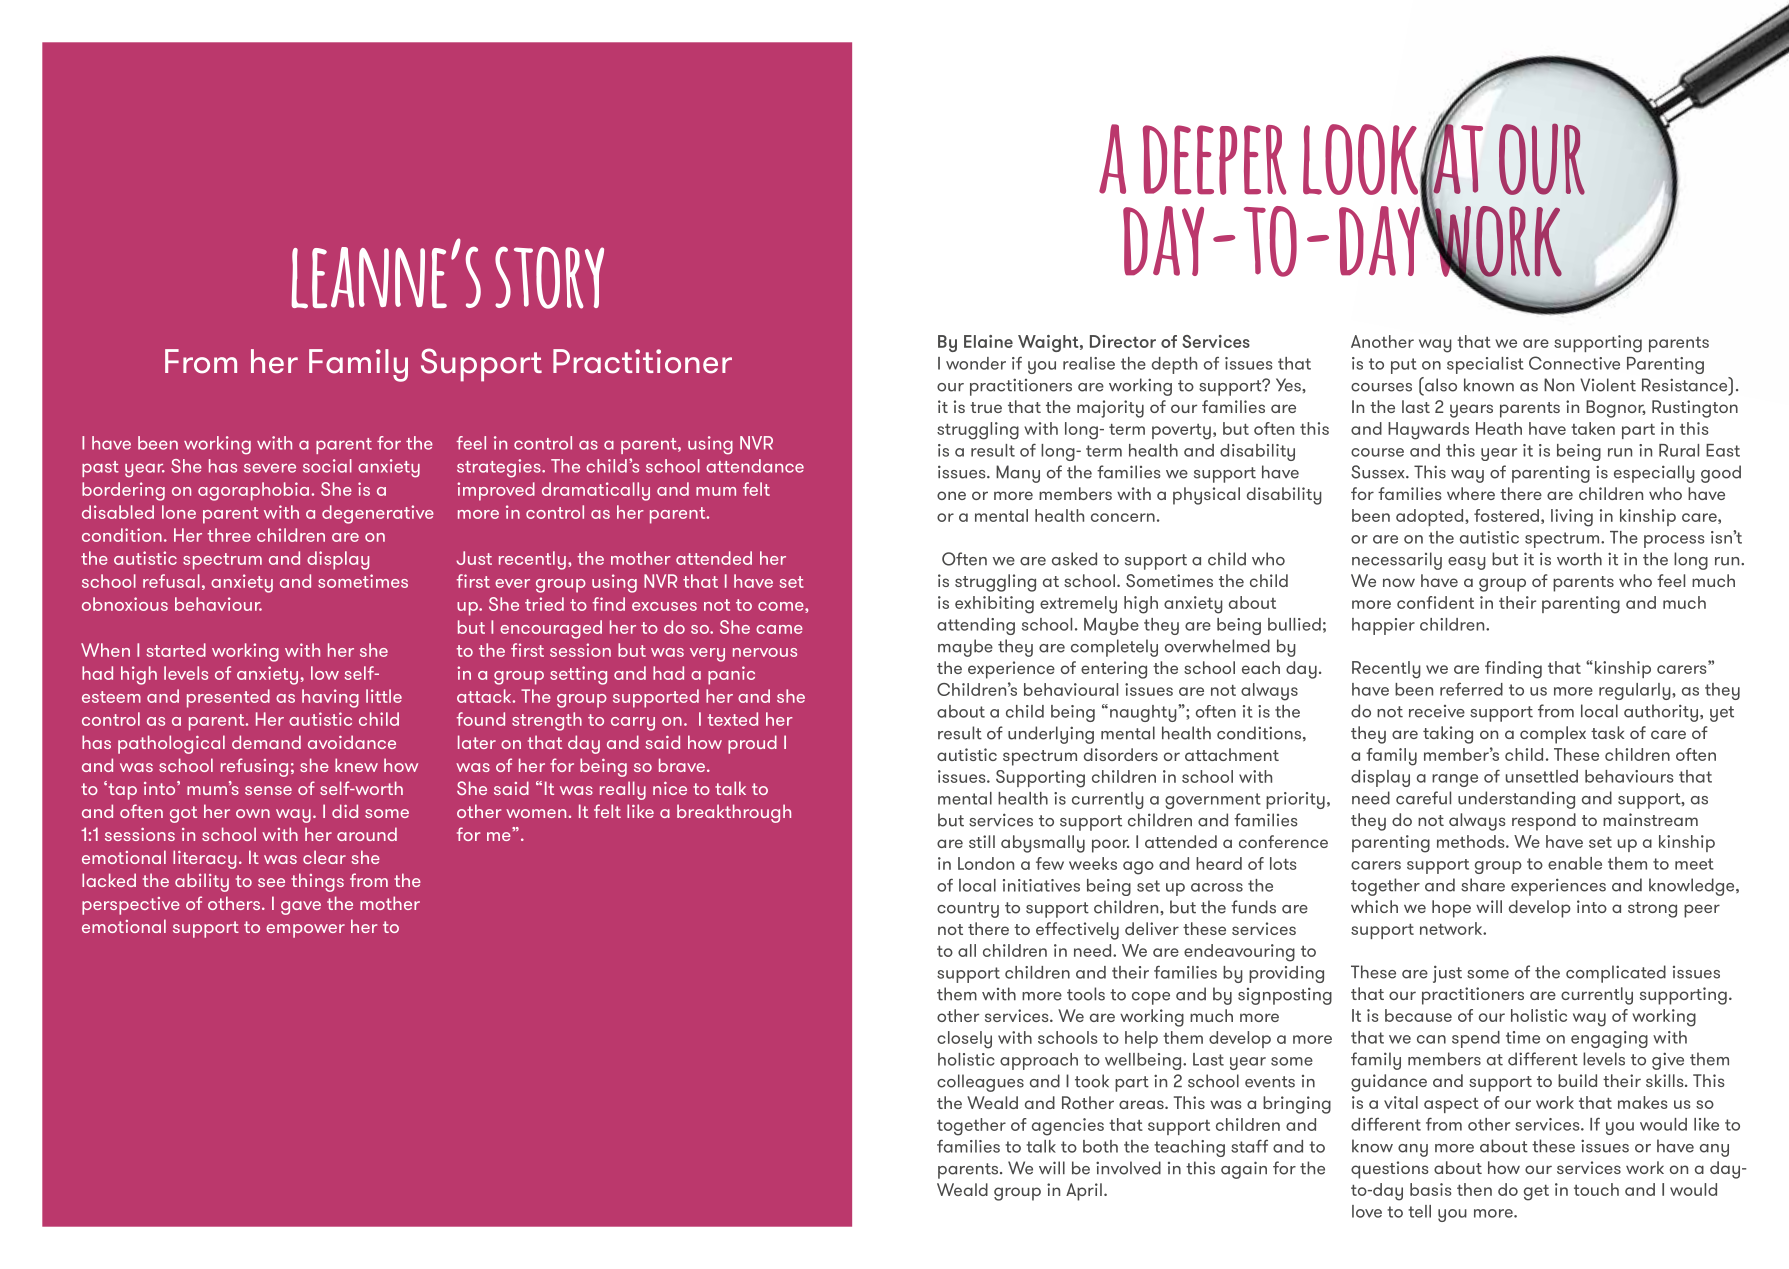 The image size is (1789, 1269). Describe the element at coordinates (1575, 863) in the screenshot. I see `enable` at that location.
